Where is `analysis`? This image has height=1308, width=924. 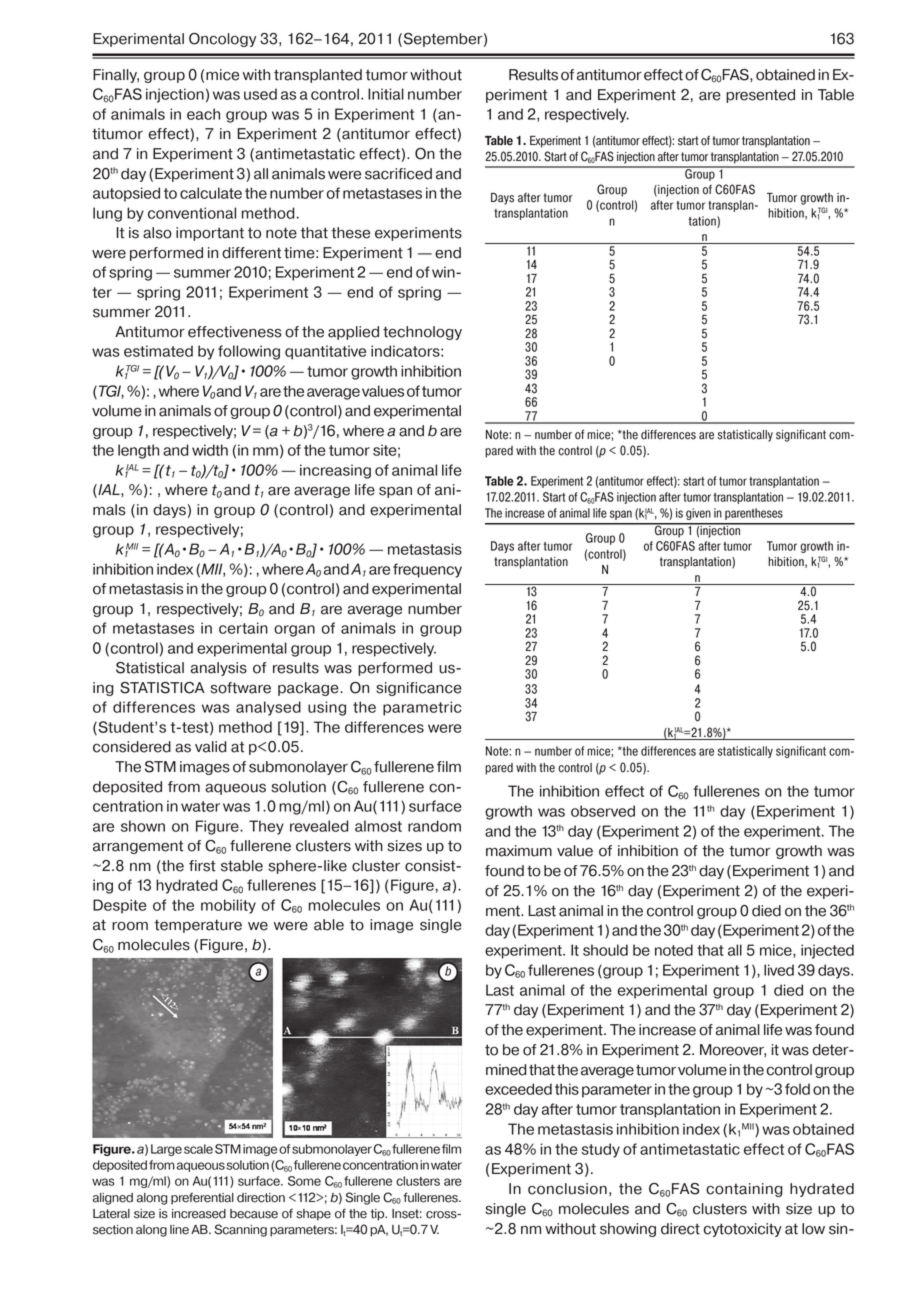
analysis is located at coordinates (219, 669).
